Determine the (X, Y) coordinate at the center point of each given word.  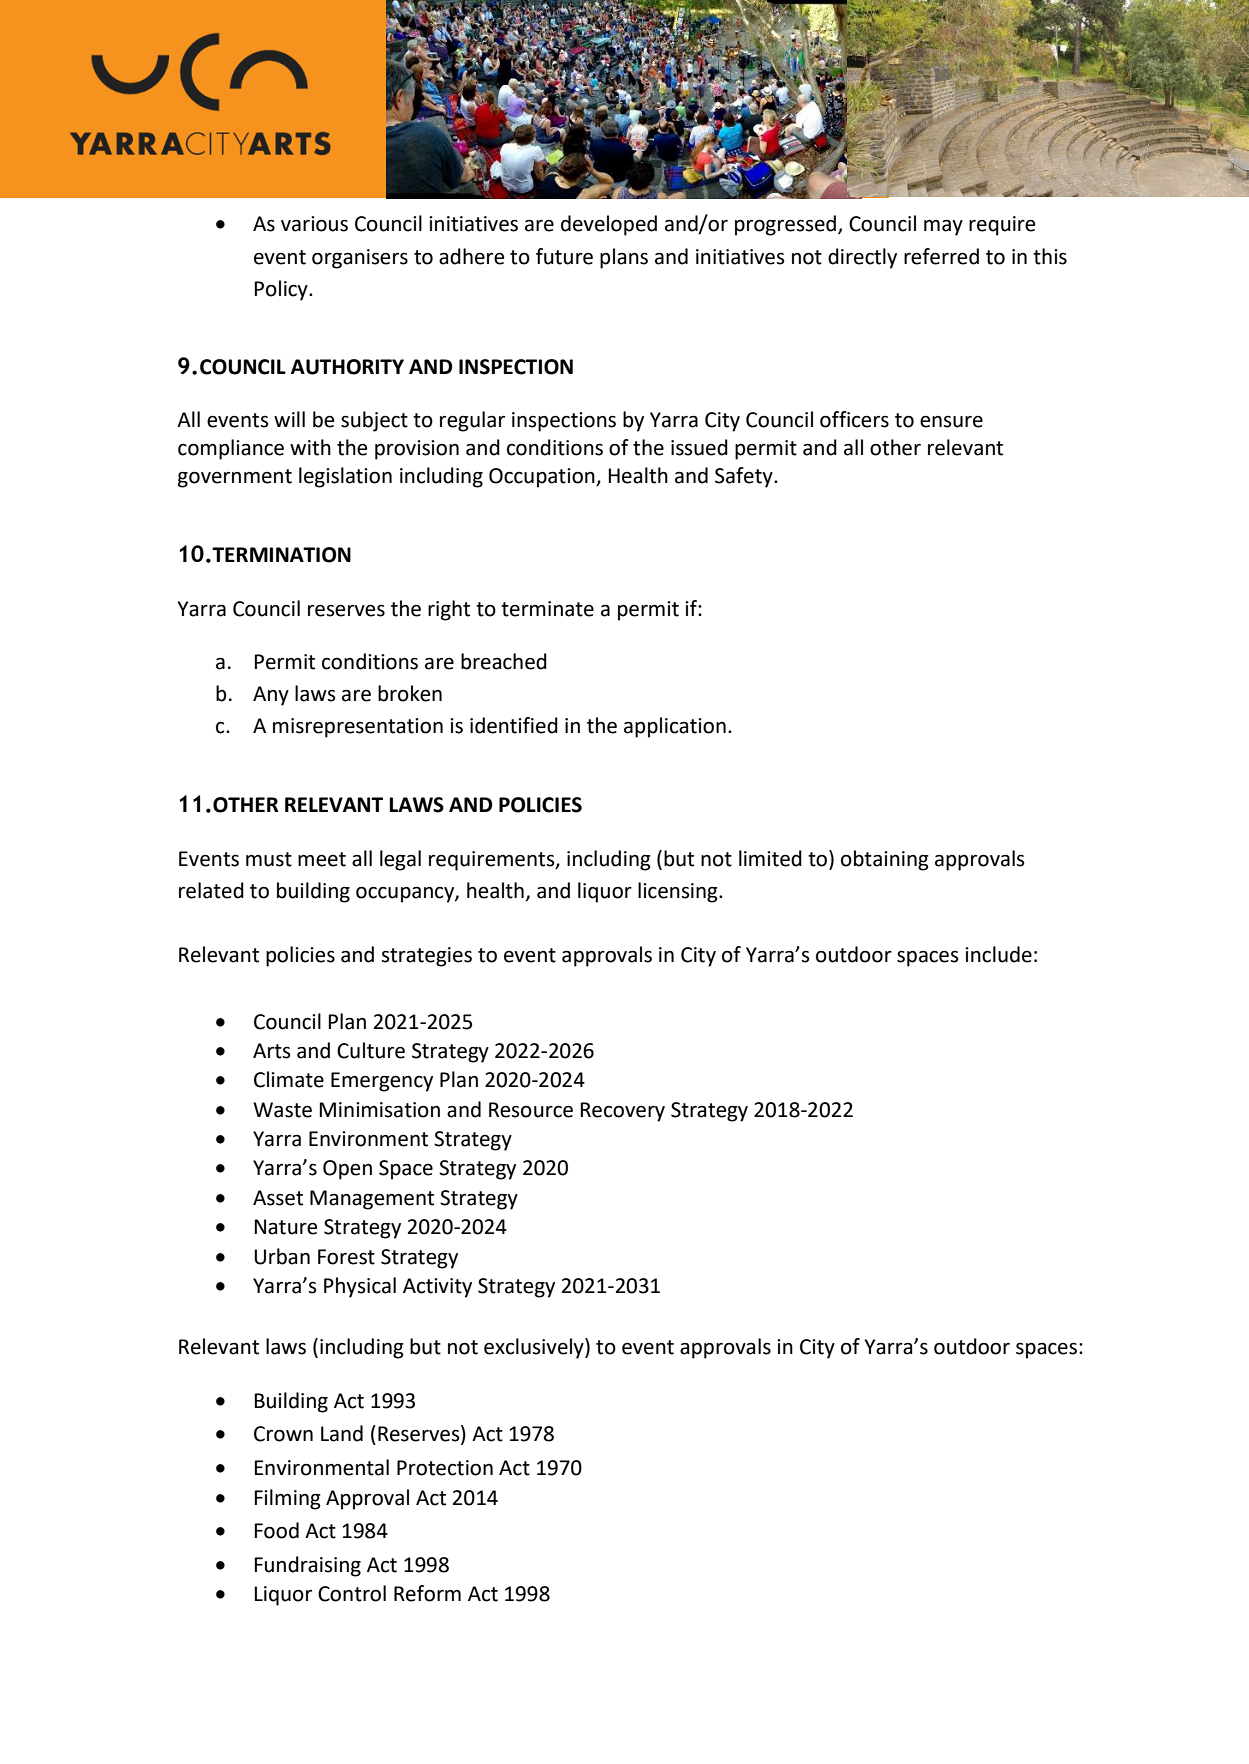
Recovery (623, 1112)
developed (609, 225)
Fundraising (308, 1566)
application (675, 727)
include (998, 954)
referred (941, 256)
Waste (282, 1110)
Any (271, 696)
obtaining (885, 860)
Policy (282, 290)
